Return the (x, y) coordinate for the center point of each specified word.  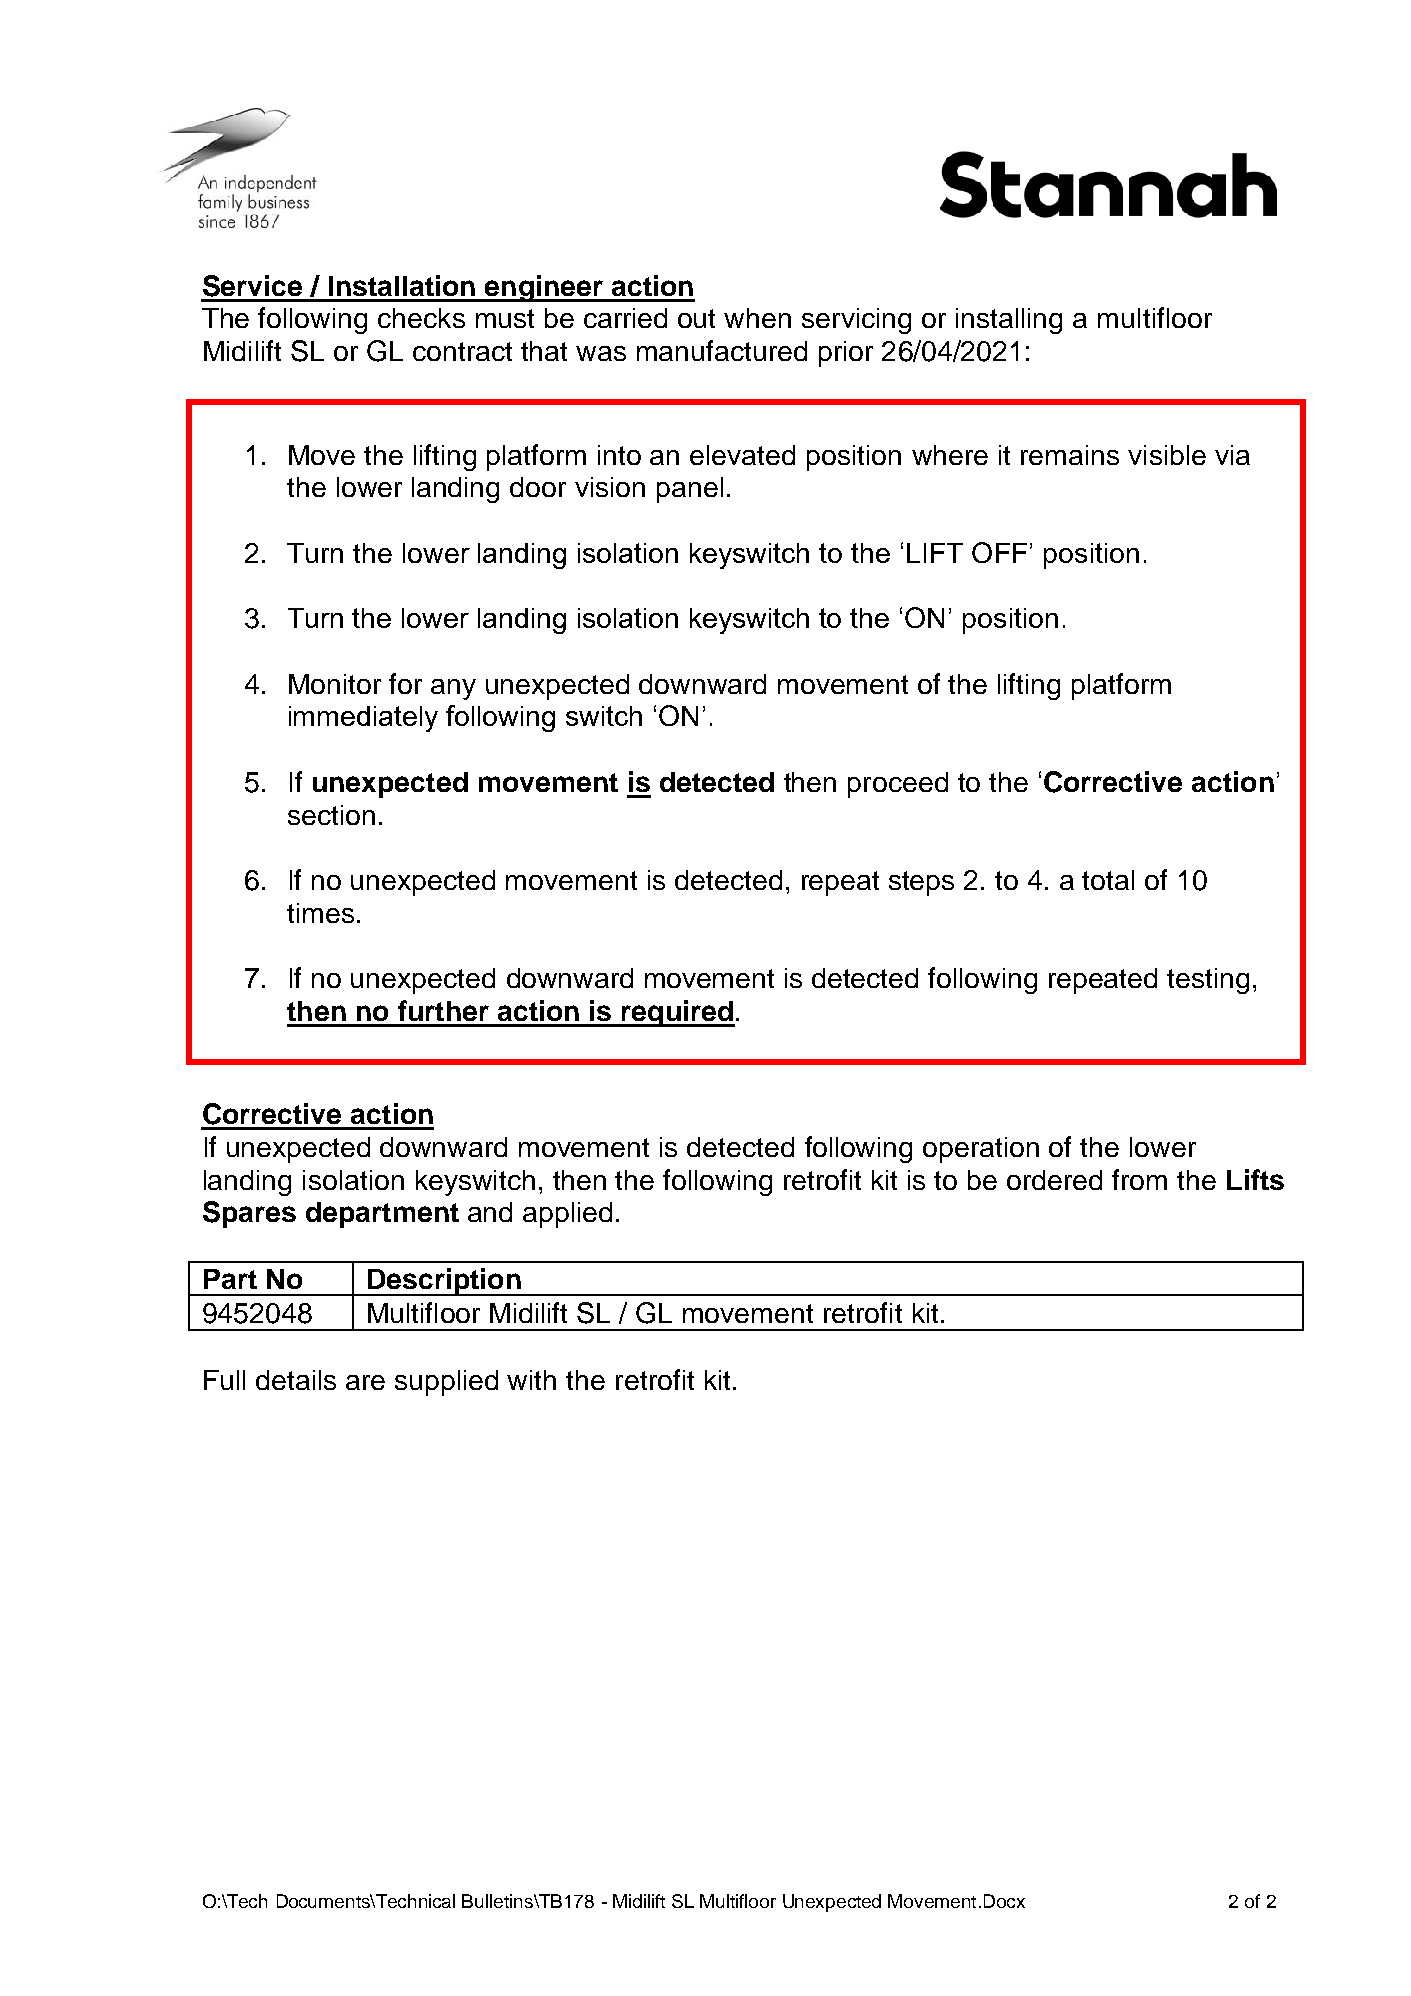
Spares (249, 1214)
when (757, 318)
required (677, 1013)
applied (567, 1215)
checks (421, 318)
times (320, 913)
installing (1009, 321)
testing (1208, 981)
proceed (898, 785)
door (538, 487)
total (1108, 880)
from (1139, 1179)
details (296, 1380)
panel (690, 490)
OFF (999, 552)
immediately (363, 719)
